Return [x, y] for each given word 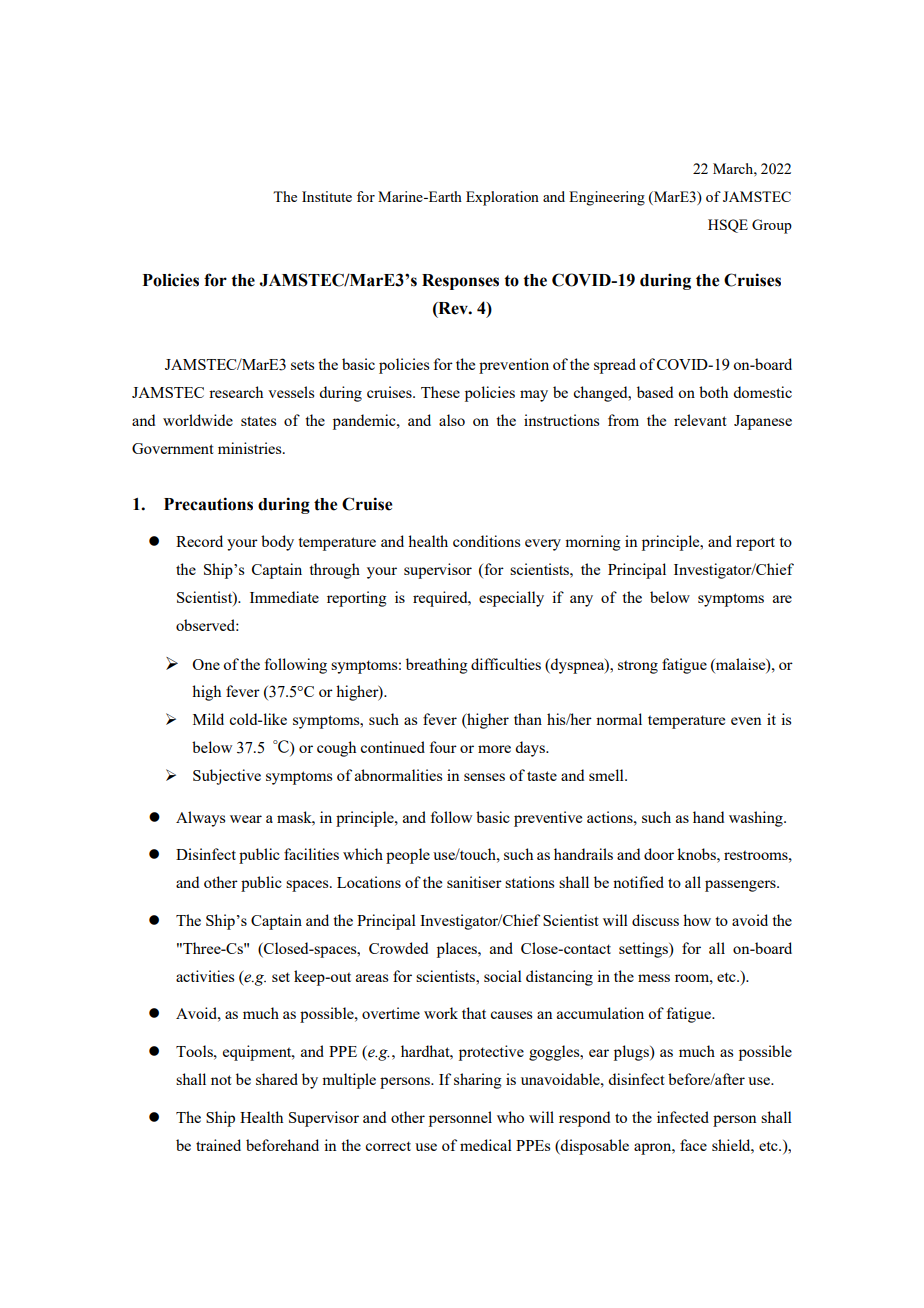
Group [772, 226]
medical [486, 1145]
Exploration [502, 198]
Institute [327, 196]
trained [218, 1145]
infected [683, 1117]
